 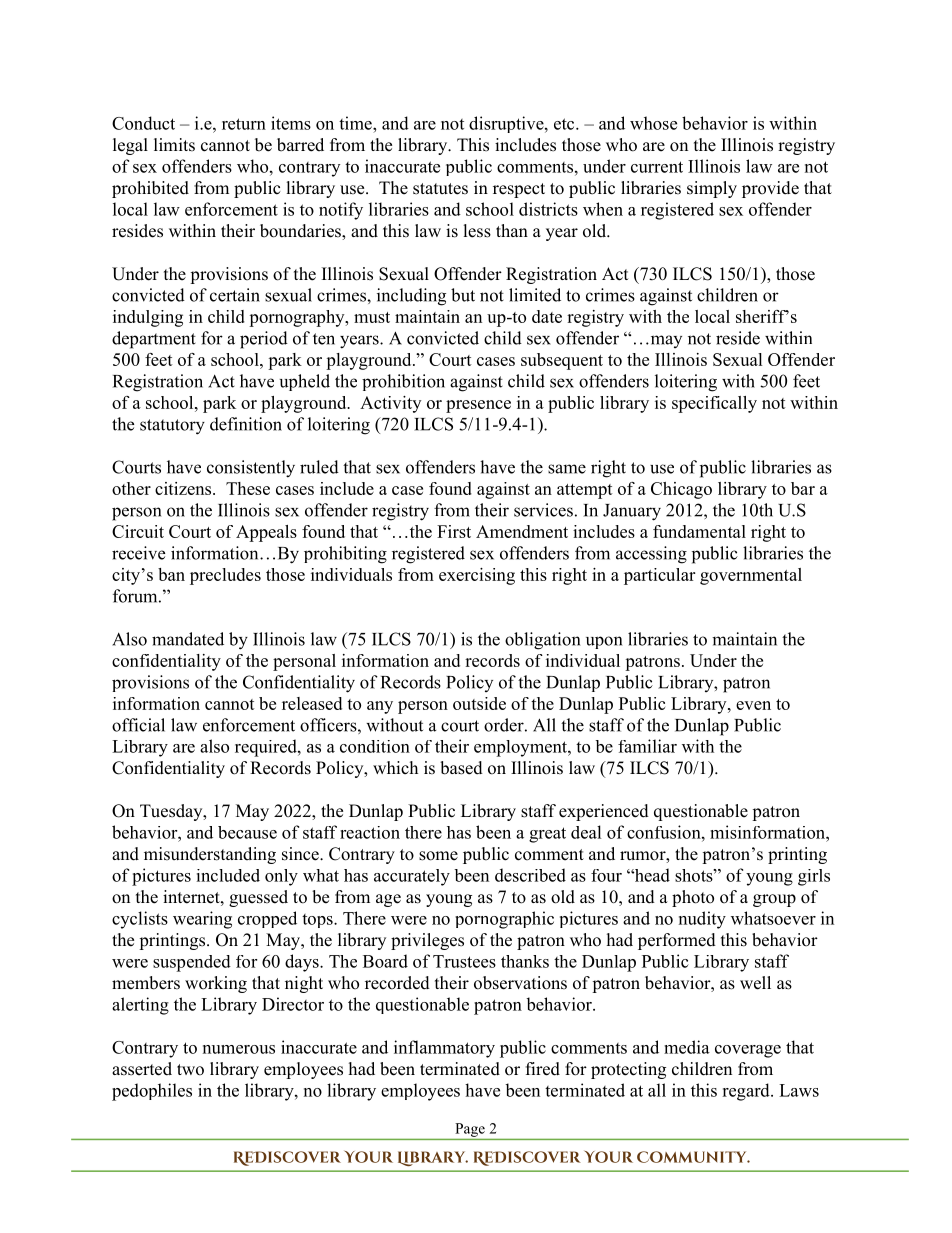 What do you see at coordinates (712, 189) in the screenshot?
I see `simply` at bounding box center [712, 189].
